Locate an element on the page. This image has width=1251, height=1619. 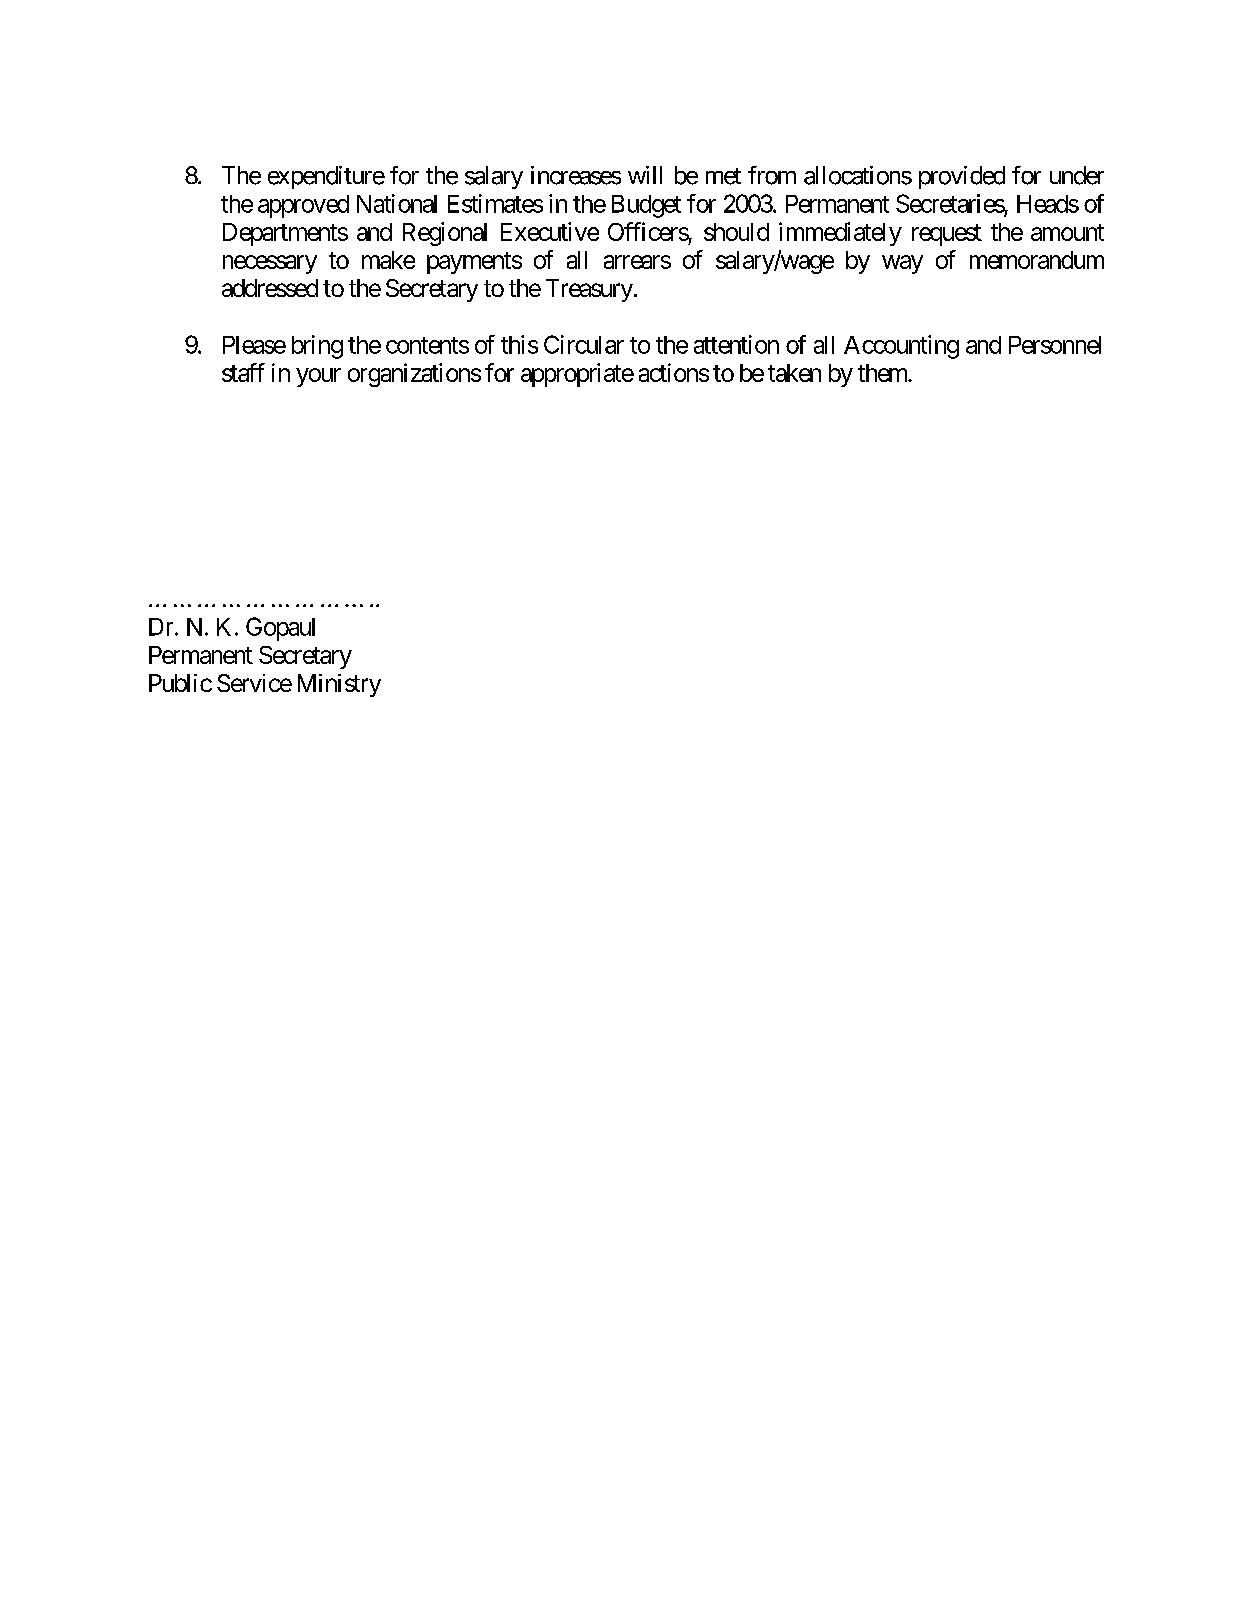
will is located at coordinates (645, 175).
